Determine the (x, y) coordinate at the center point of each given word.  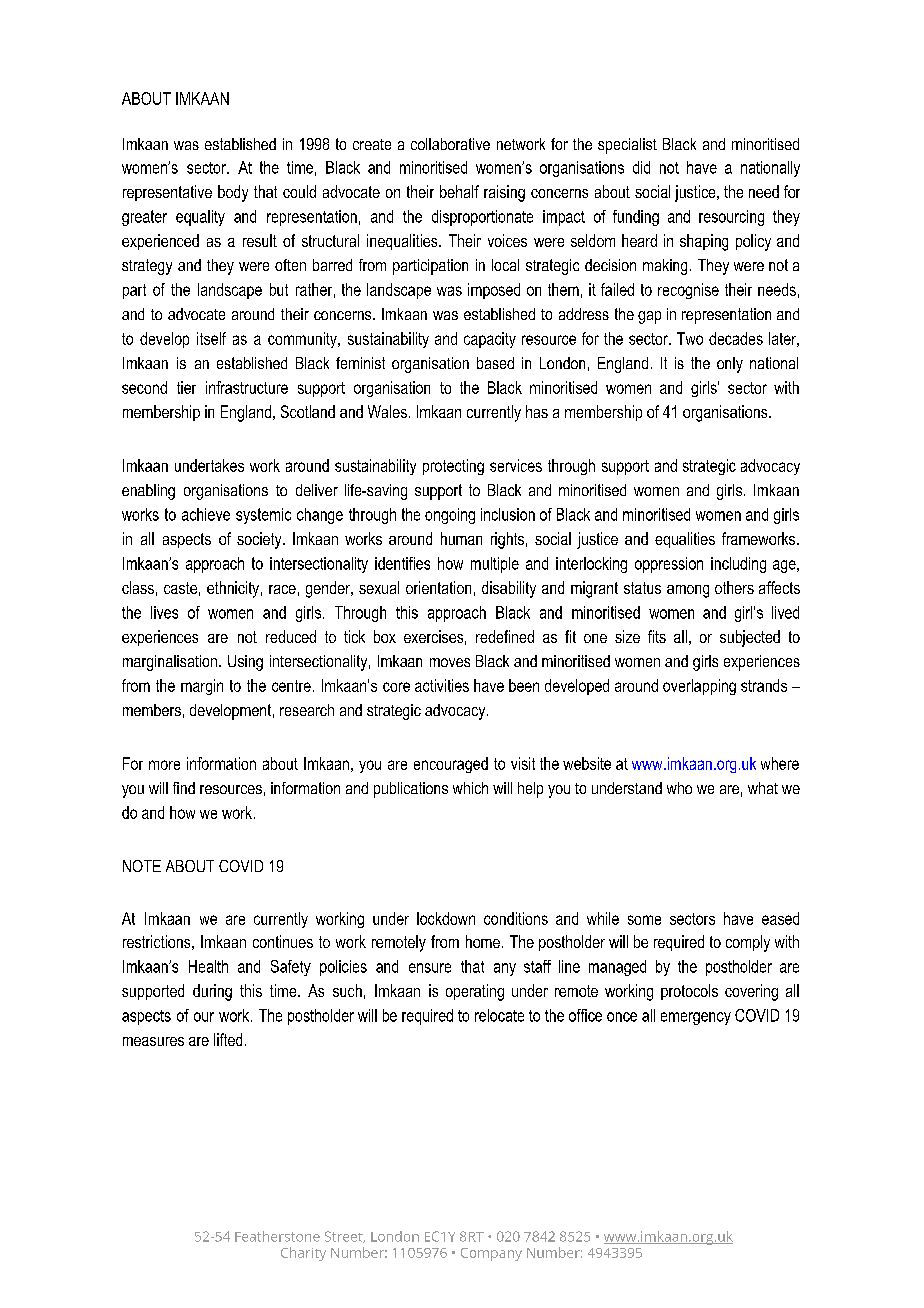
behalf (459, 191)
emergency (696, 1018)
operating (475, 992)
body (233, 193)
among (688, 591)
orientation (438, 587)
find (184, 788)
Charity (303, 1254)
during (212, 992)
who (679, 788)
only (730, 365)
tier (186, 387)
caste (180, 588)
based (495, 363)
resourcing (731, 218)
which (470, 788)
